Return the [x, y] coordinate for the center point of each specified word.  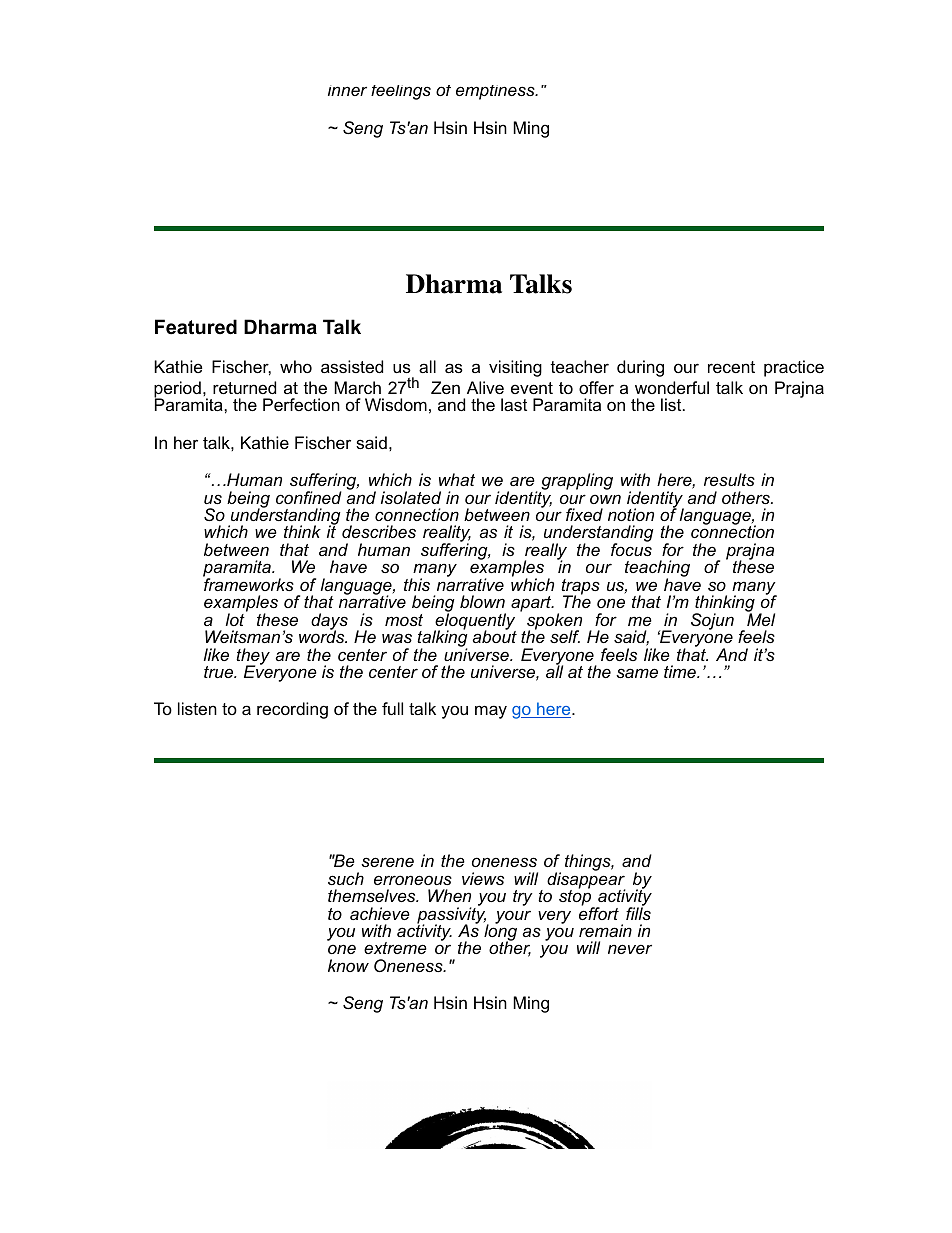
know [348, 965]
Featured [196, 327]
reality [447, 535]
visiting [515, 368]
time [681, 671]
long [500, 933]
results [729, 479]
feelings [401, 92]
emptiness [496, 92]
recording [292, 710]
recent [731, 367]
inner [347, 90]
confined [309, 497]
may [491, 712]
